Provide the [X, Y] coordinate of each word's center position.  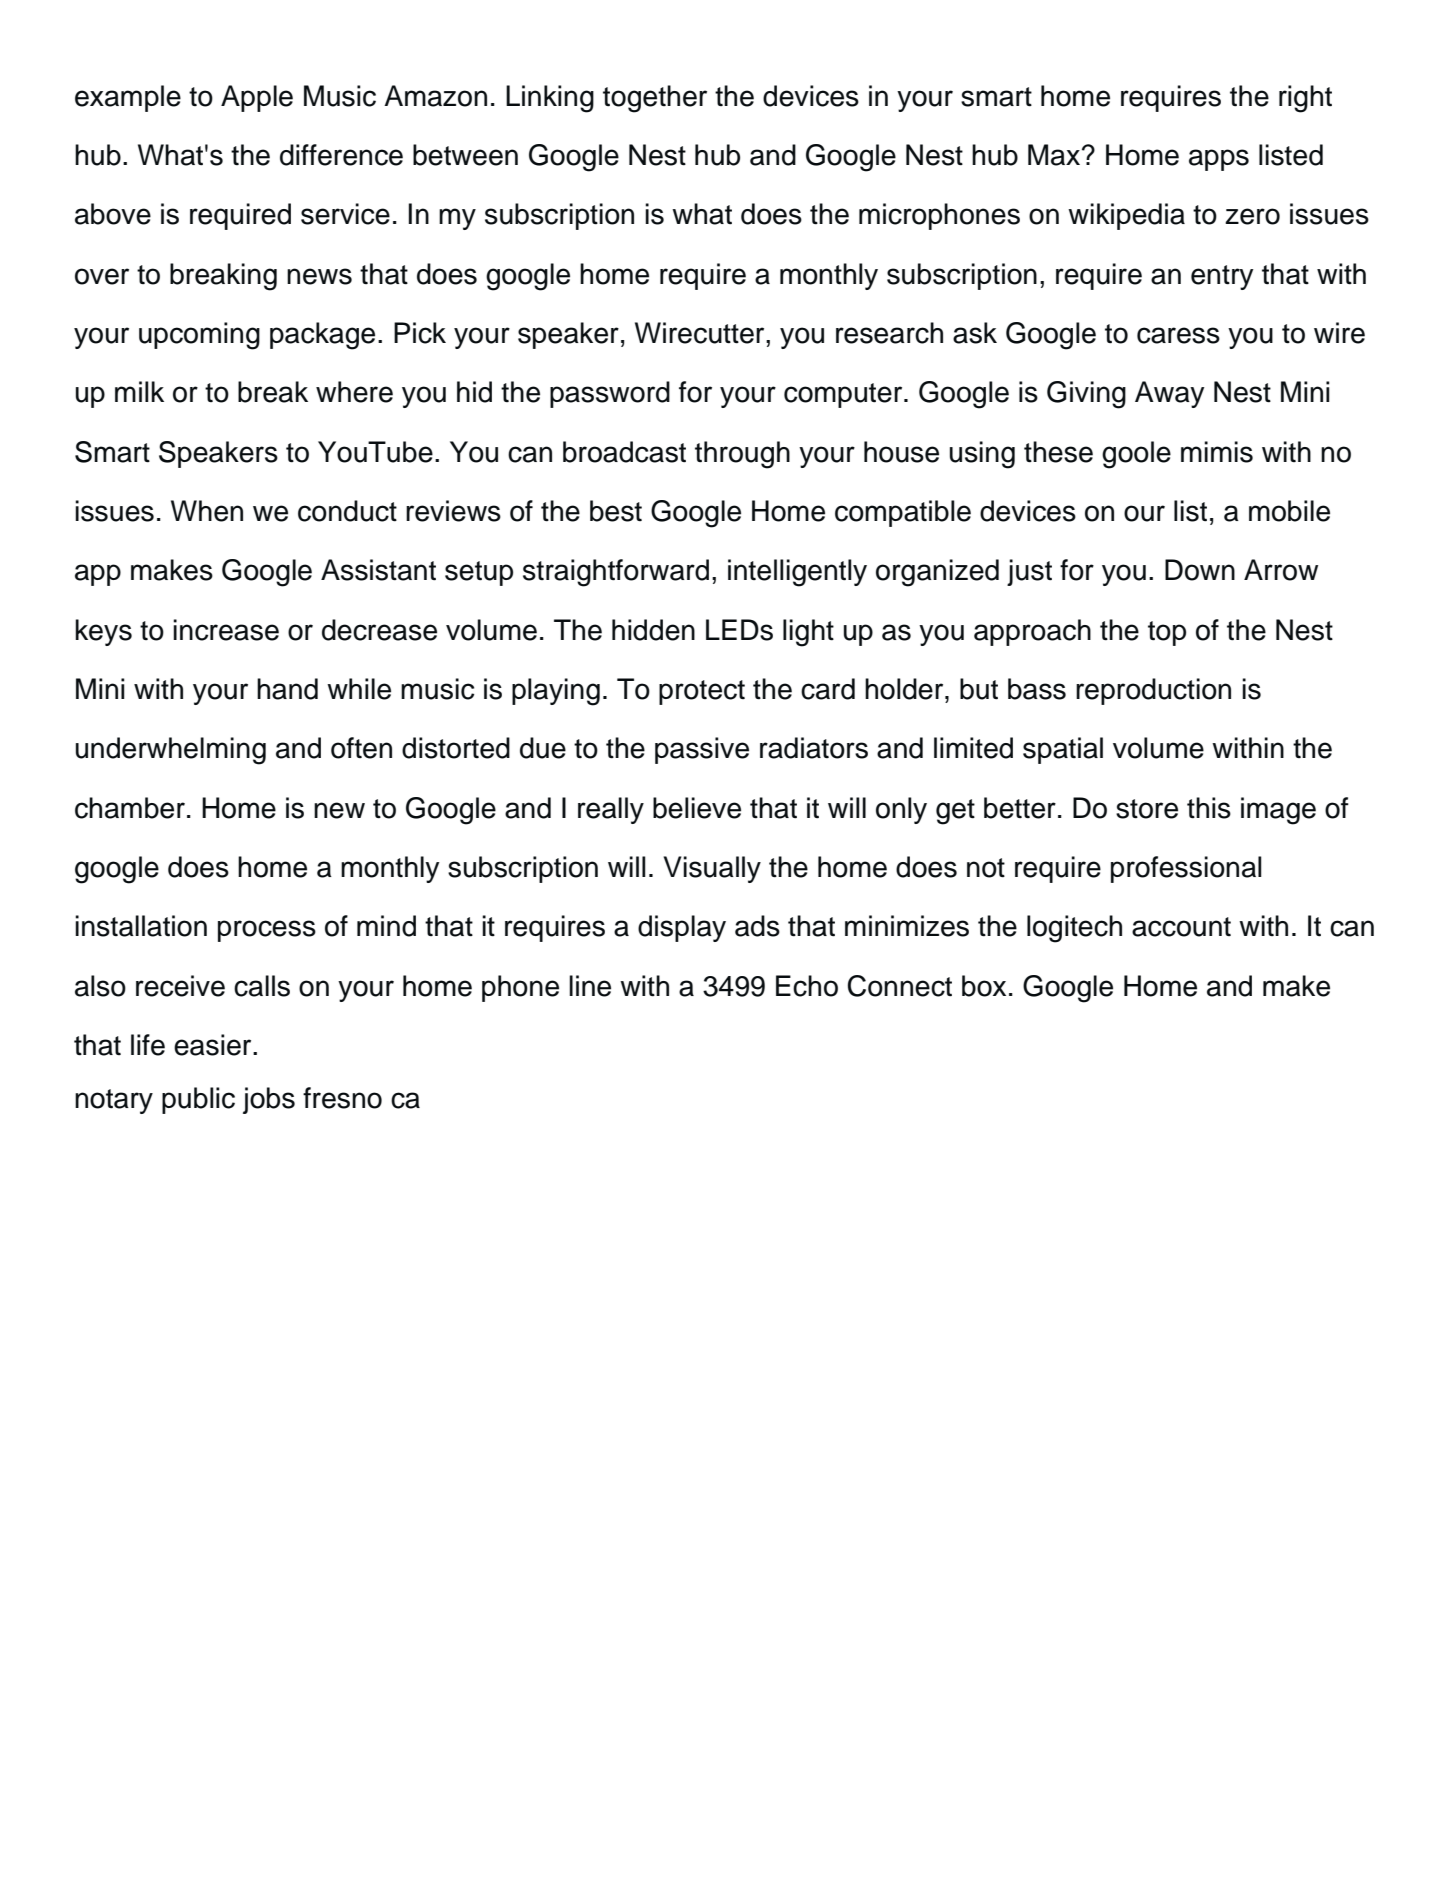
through [742, 455]
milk [139, 391]
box [984, 986]
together [655, 99]
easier [214, 1045]
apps [1219, 160]
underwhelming [171, 751]
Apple [257, 98]
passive [702, 750]
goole [1136, 455]
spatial [1063, 750]
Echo [807, 986]
